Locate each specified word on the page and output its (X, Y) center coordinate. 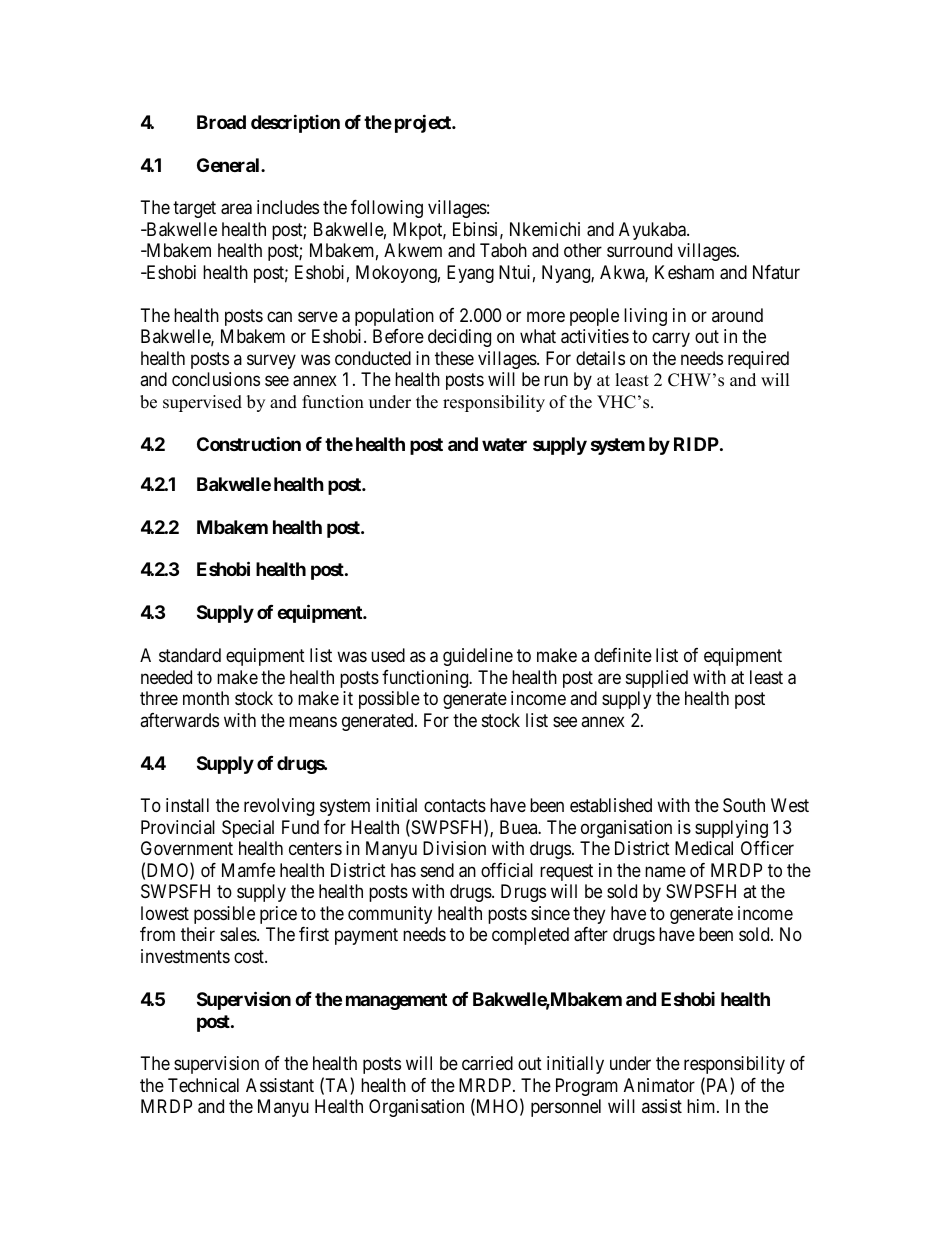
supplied (657, 679)
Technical (203, 1085)
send (437, 870)
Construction (249, 443)
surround (639, 250)
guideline (478, 657)
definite (623, 655)
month (206, 698)
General (229, 165)
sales (239, 934)
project (424, 123)
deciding (459, 338)
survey (271, 361)
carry (671, 340)
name (665, 871)
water (504, 444)
